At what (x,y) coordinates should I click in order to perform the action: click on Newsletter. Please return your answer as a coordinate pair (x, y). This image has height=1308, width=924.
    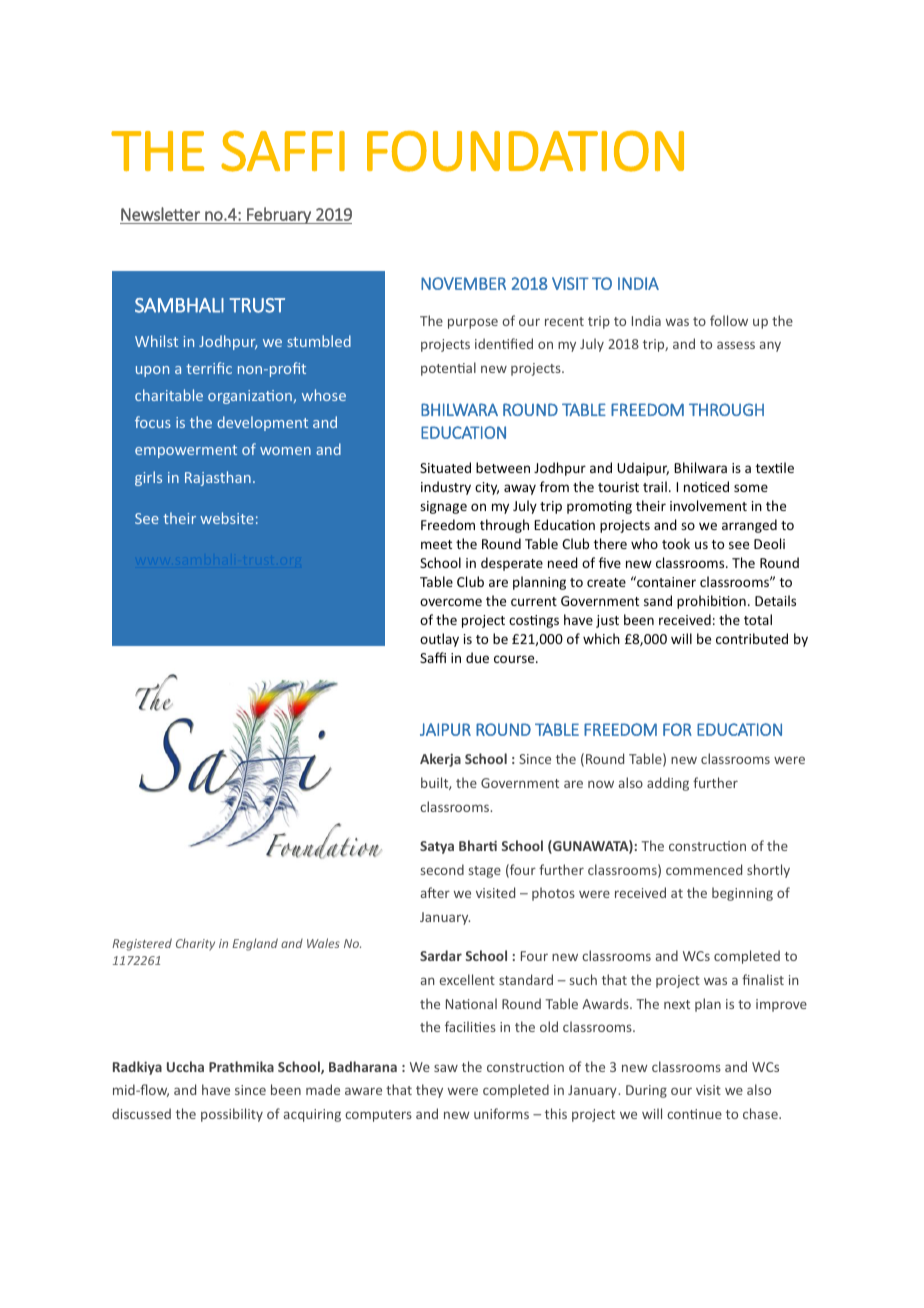
    Looking at the image, I should click on (160, 214).
